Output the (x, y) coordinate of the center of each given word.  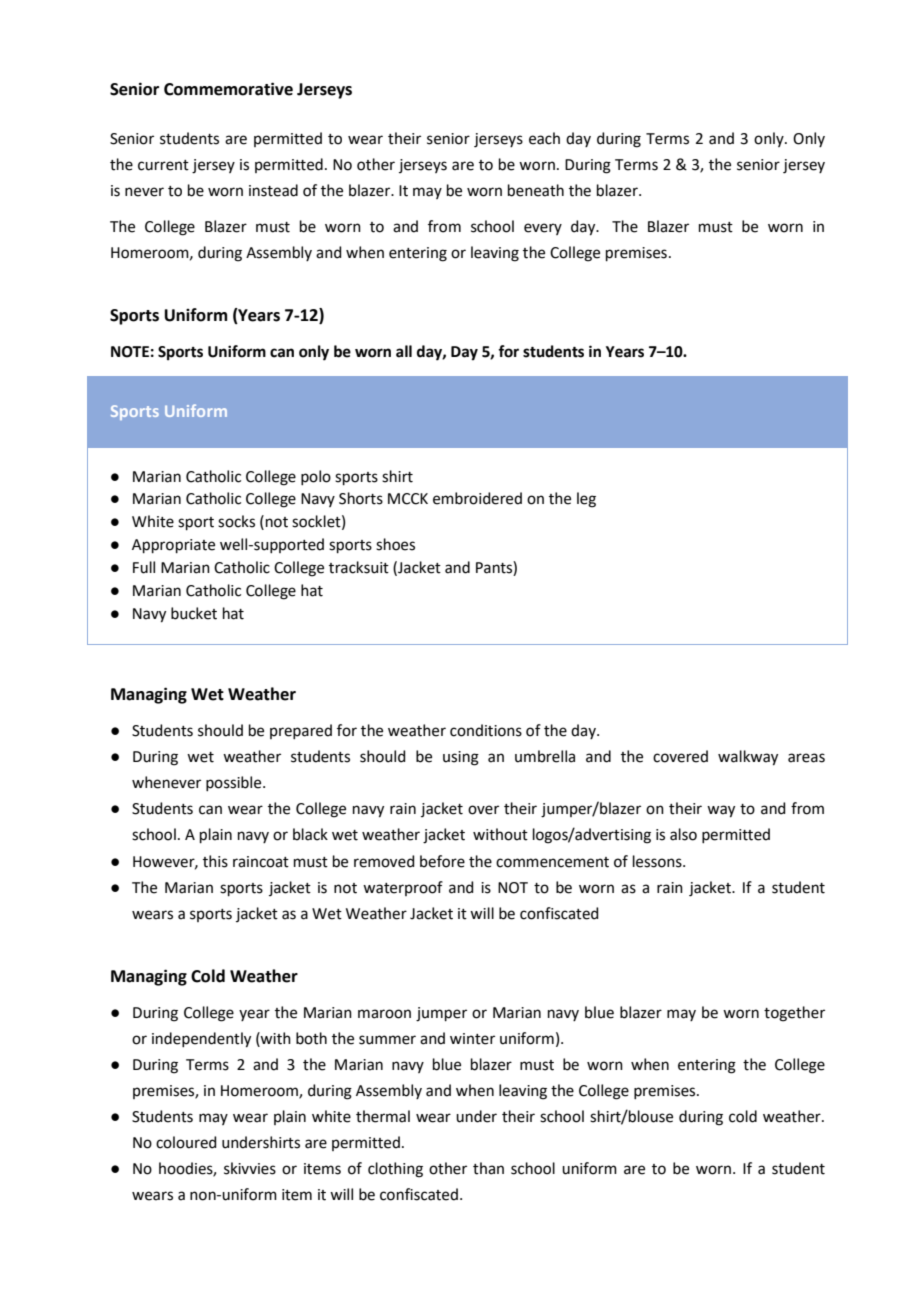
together (794, 1014)
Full (144, 567)
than (488, 1168)
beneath (536, 190)
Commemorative (228, 89)
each (544, 138)
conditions (486, 730)
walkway (748, 758)
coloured (186, 1142)
